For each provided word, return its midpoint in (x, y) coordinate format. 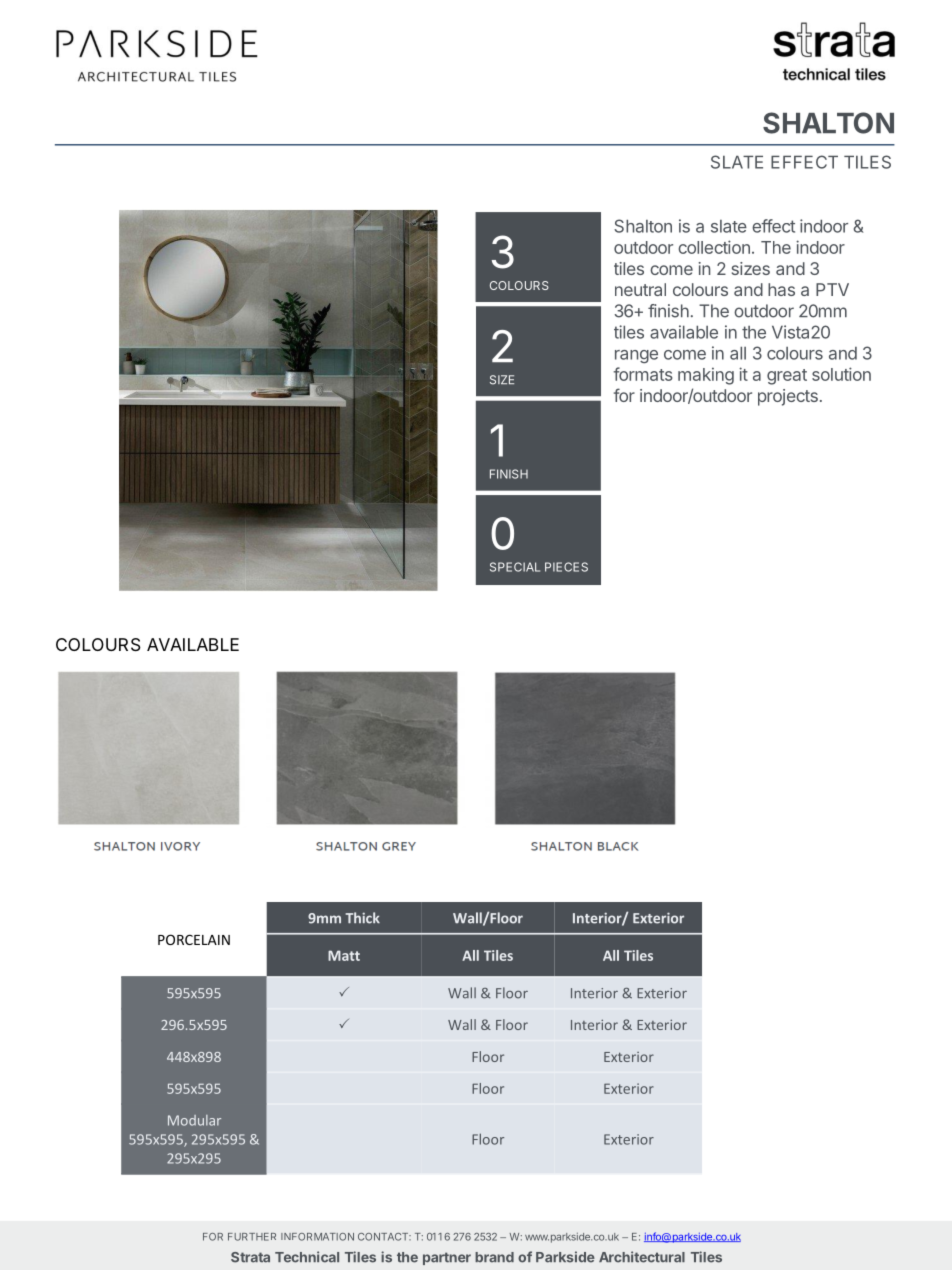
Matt (344, 955)
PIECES (566, 567)
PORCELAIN (194, 939)
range (636, 356)
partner (447, 1258)
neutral (640, 289)
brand (494, 1257)
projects (788, 397)
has (781, 289)
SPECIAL (515, 567)
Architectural (642, 1257)
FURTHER (252, 1237)
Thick (362, 918)
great (787, 377)
